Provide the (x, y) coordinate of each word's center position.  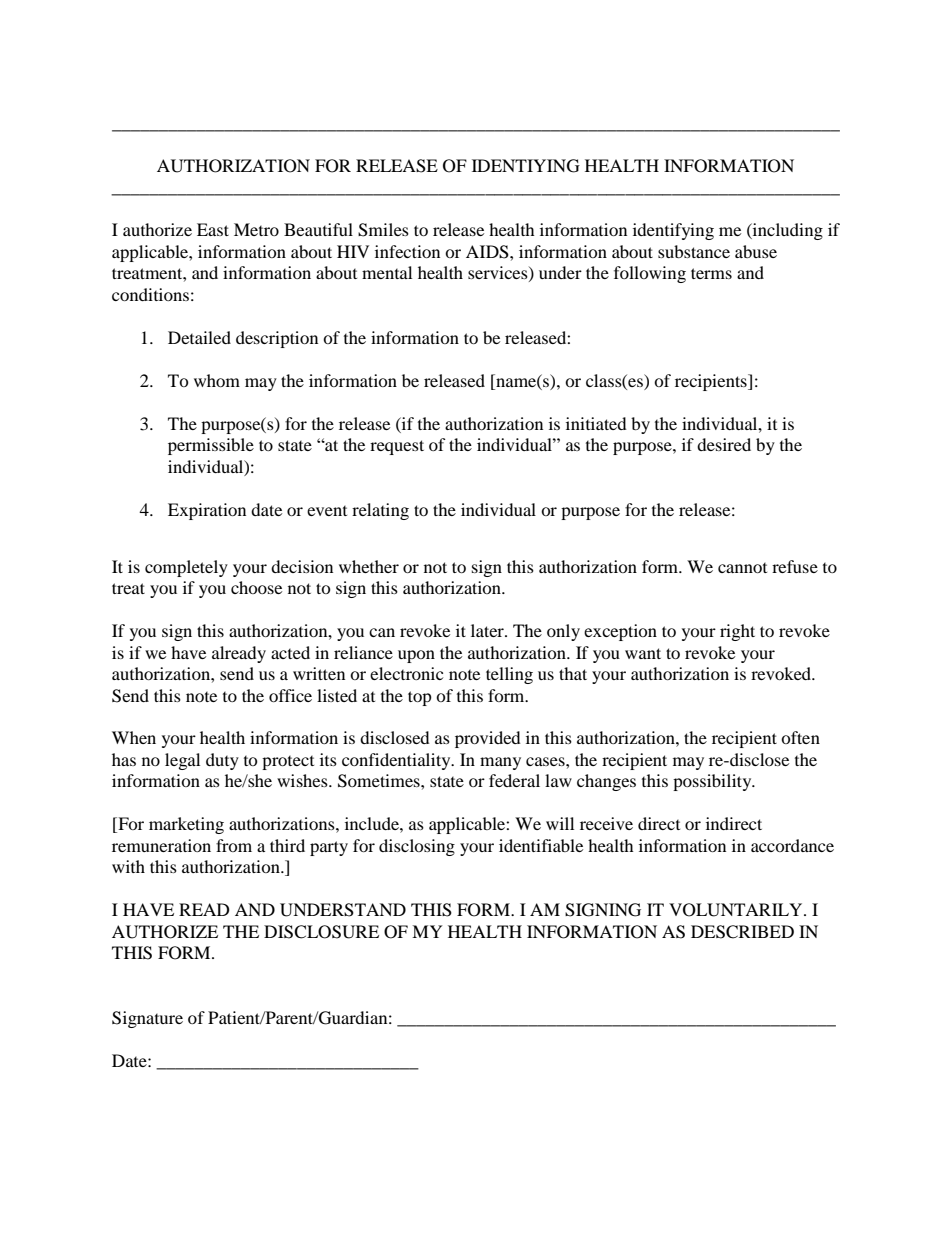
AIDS (488, 252)
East (213, 229)
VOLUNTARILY (737, 910)
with (128, 866)
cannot (742, 568)
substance (694, 251)
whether (369, 566)
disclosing (417, 847)
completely (186, 568)
